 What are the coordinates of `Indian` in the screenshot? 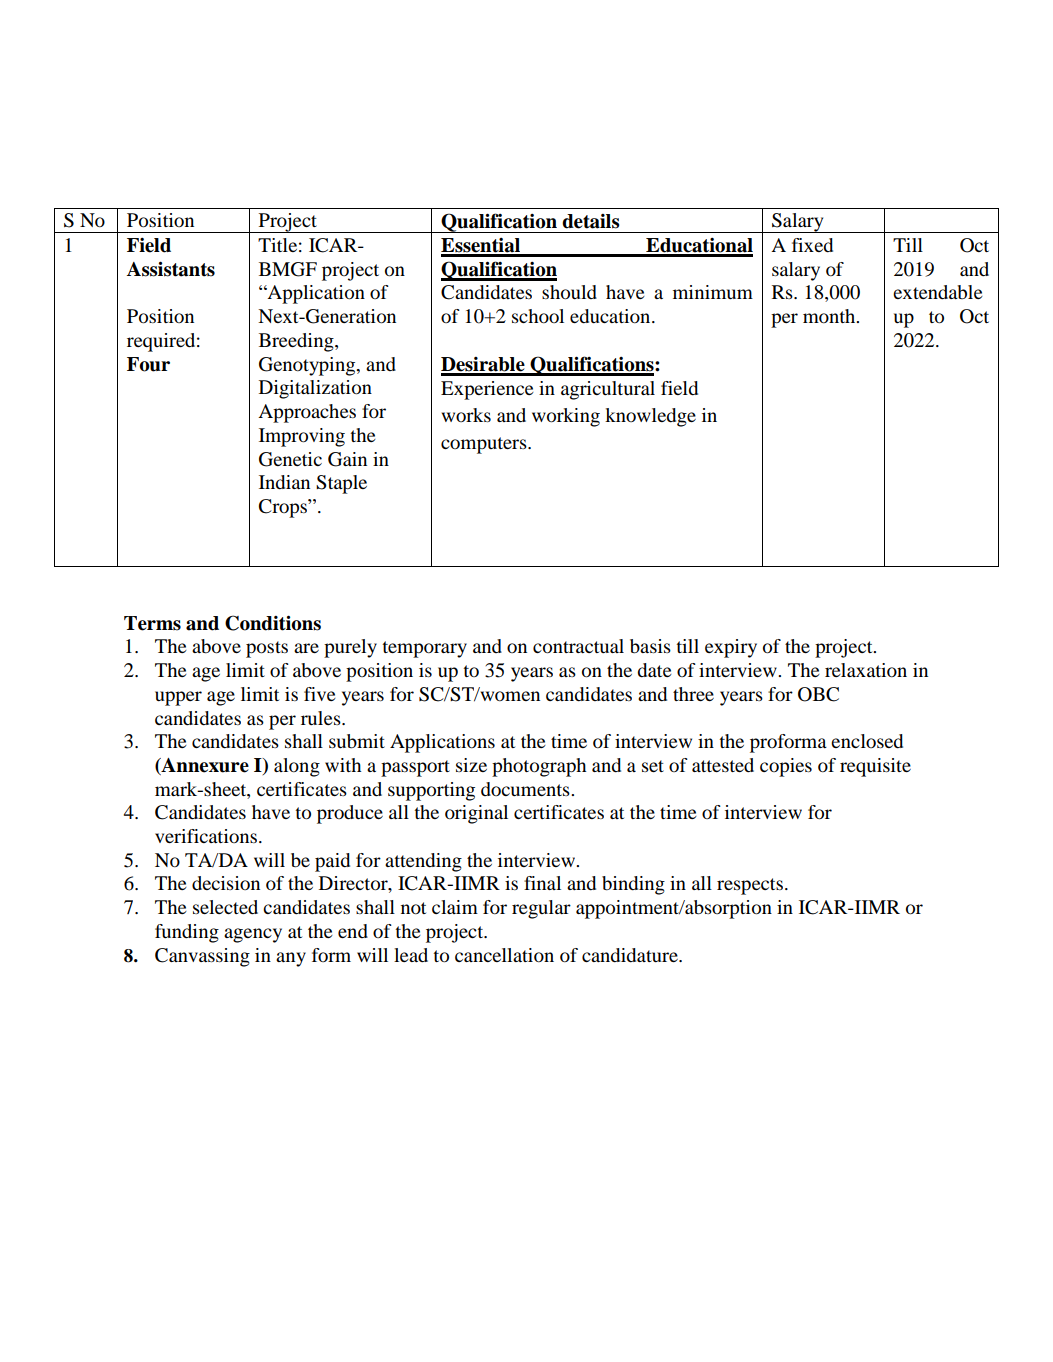 It's located at (284, 482).
